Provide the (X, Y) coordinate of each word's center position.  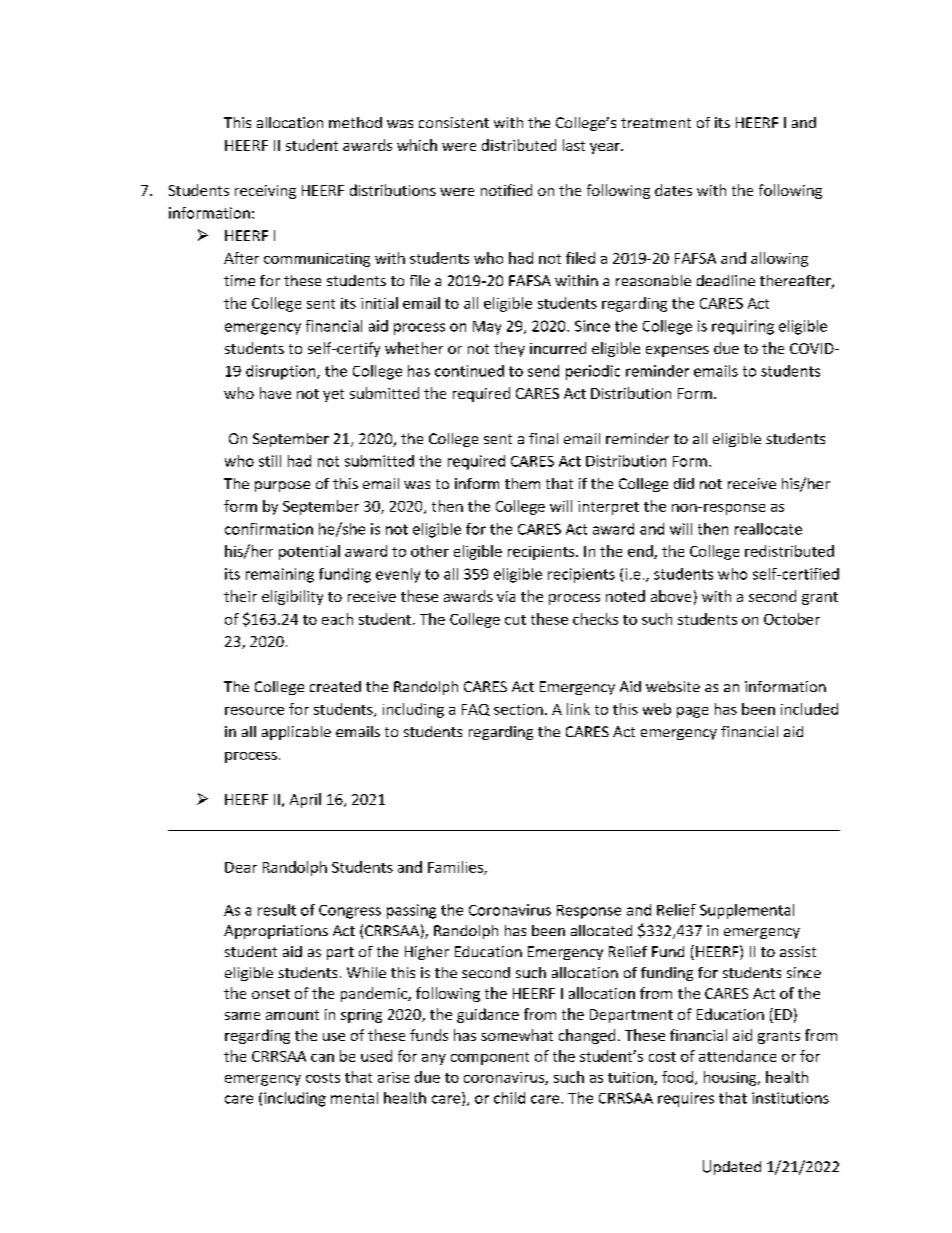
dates (673, 190)
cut (515, 620)
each (337, 619)
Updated (732, 1167)
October (792, 619)
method (355, 122)
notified (506, 190)
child (509, 1098)
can (322, 1058)
